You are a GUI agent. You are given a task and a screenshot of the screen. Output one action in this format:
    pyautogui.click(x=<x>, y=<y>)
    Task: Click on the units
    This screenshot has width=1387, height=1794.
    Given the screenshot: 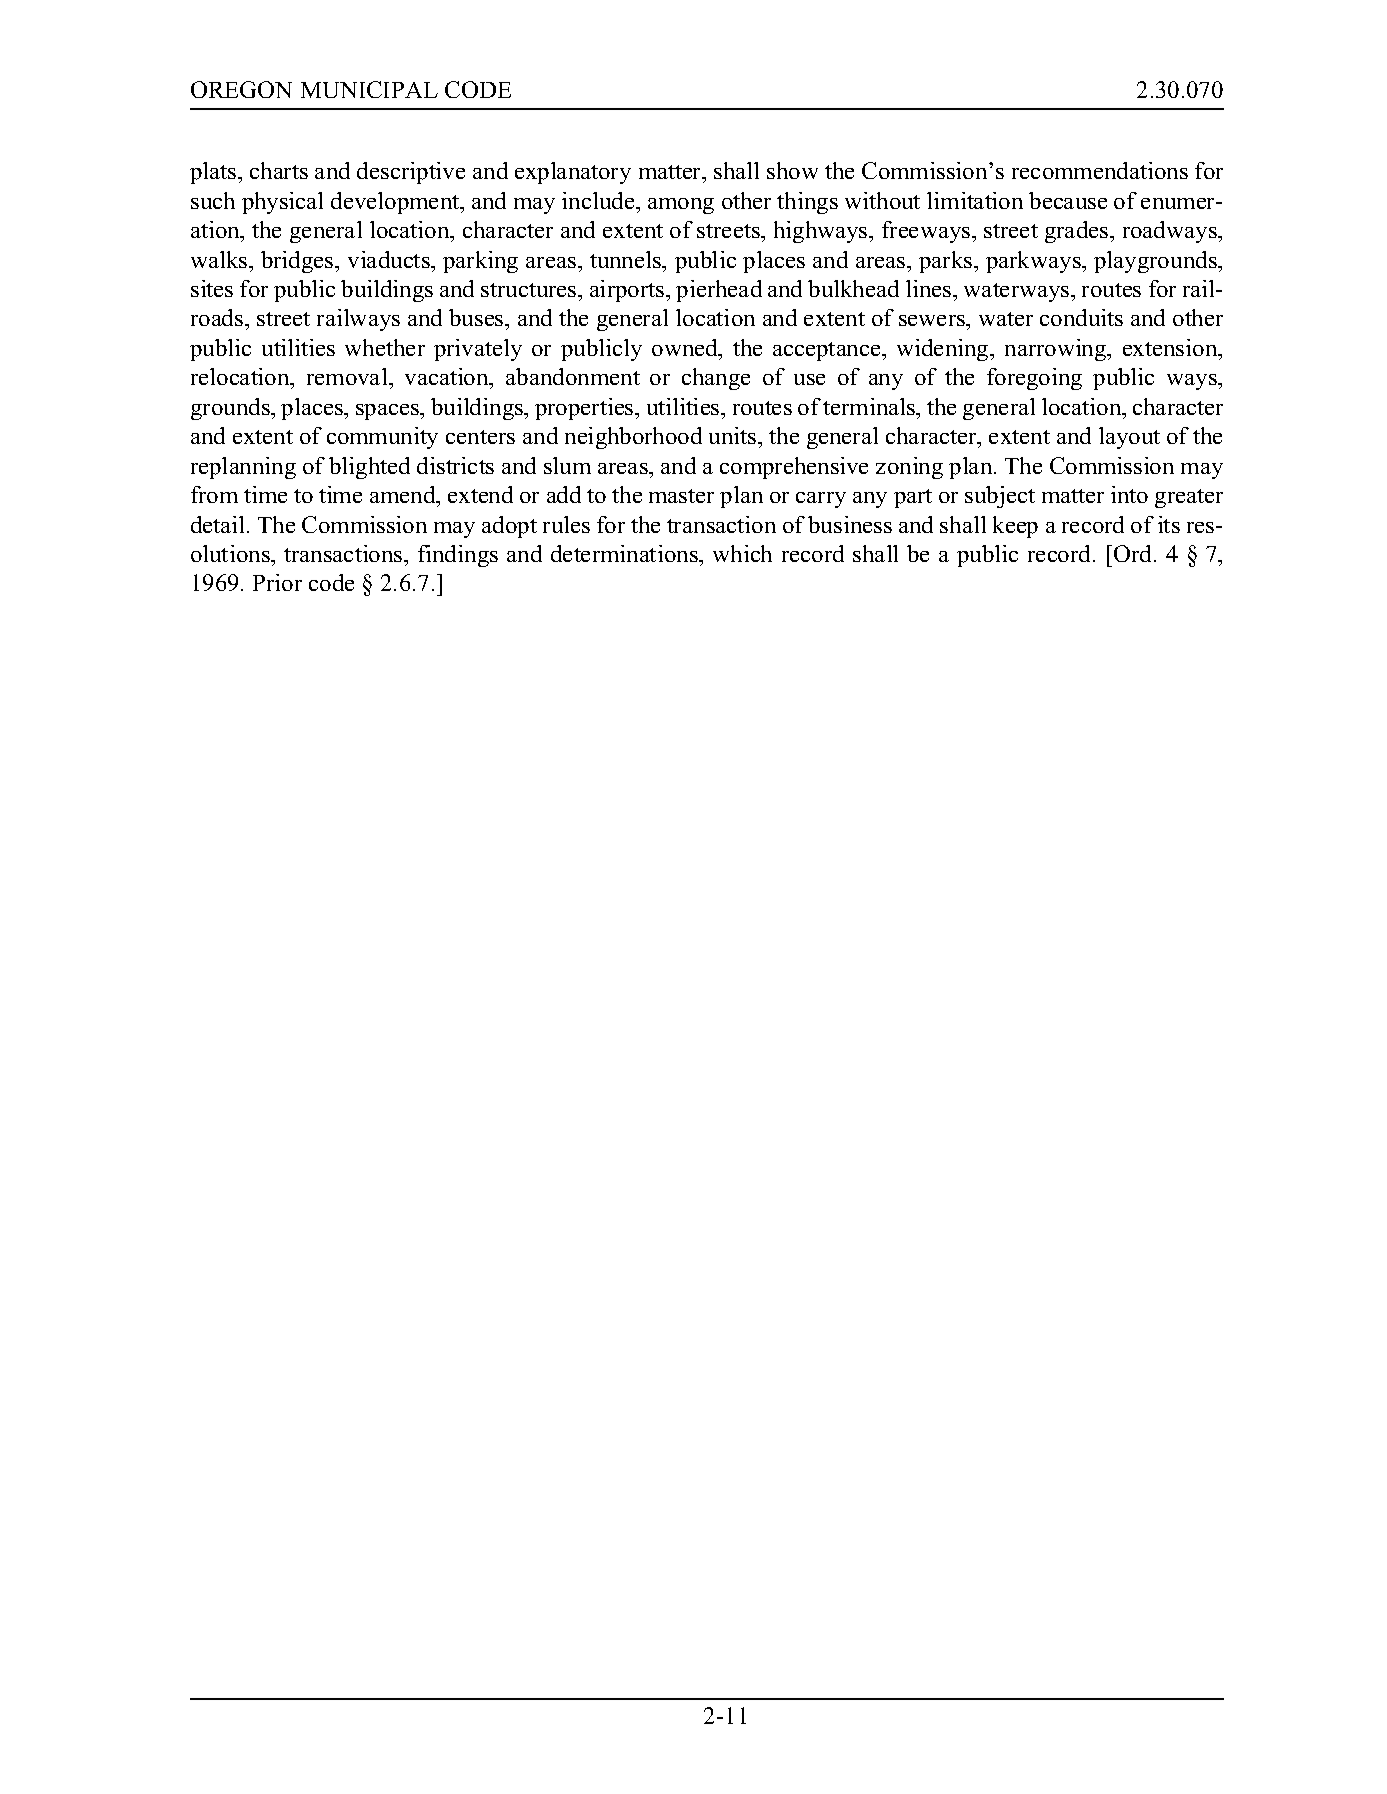 What is the action you would take?
    pyautogui.click(x=734, y=435)
